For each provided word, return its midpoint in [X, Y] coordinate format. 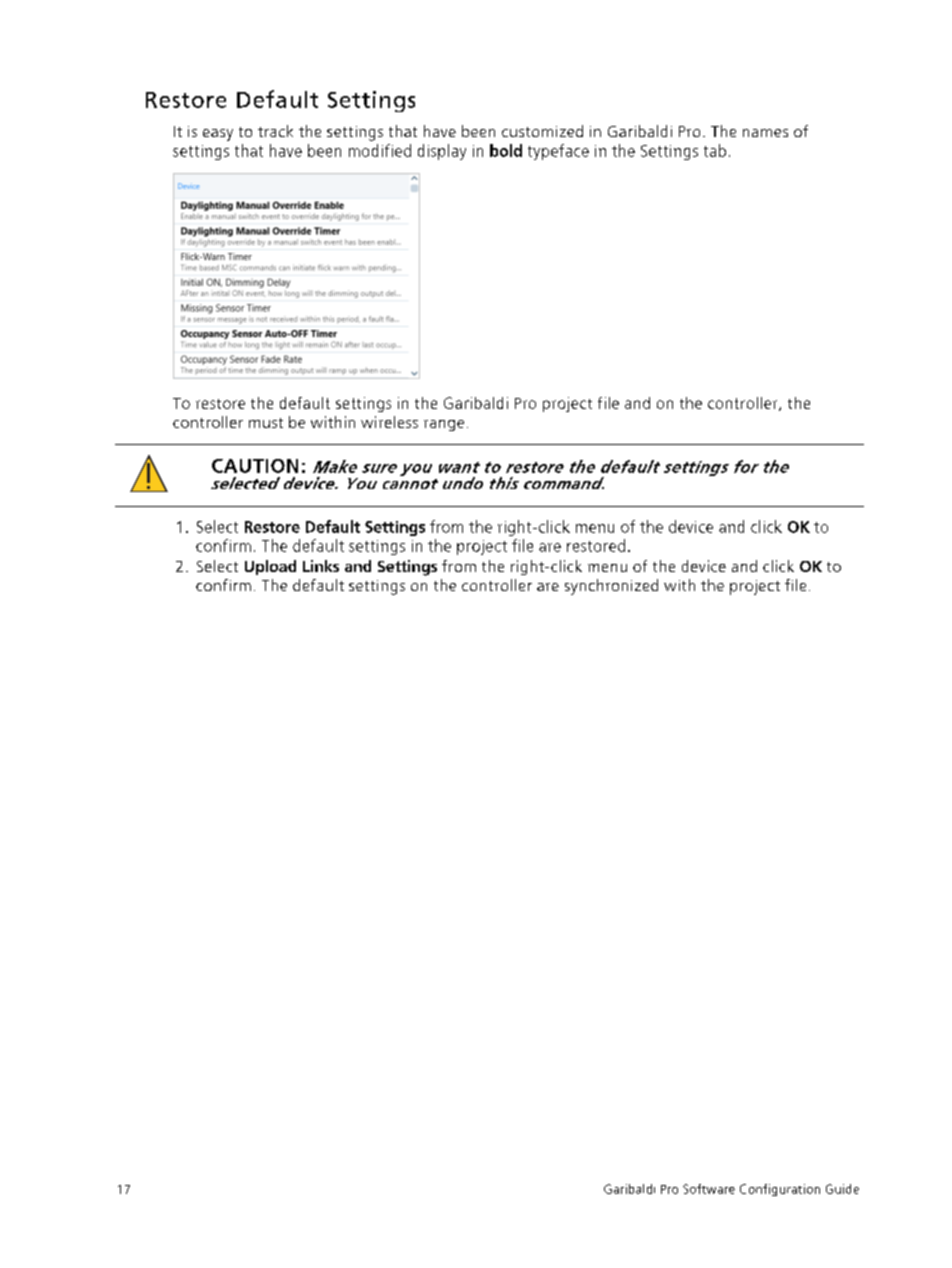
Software [709, 1189]
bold [506, 150]
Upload [270, 567]
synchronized [611, 587]
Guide [842, 1189]
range [444, 425]
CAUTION [255, 466]
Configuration [780, 1190]
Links [321, 566]
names [765, 133]
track [275, 131]
